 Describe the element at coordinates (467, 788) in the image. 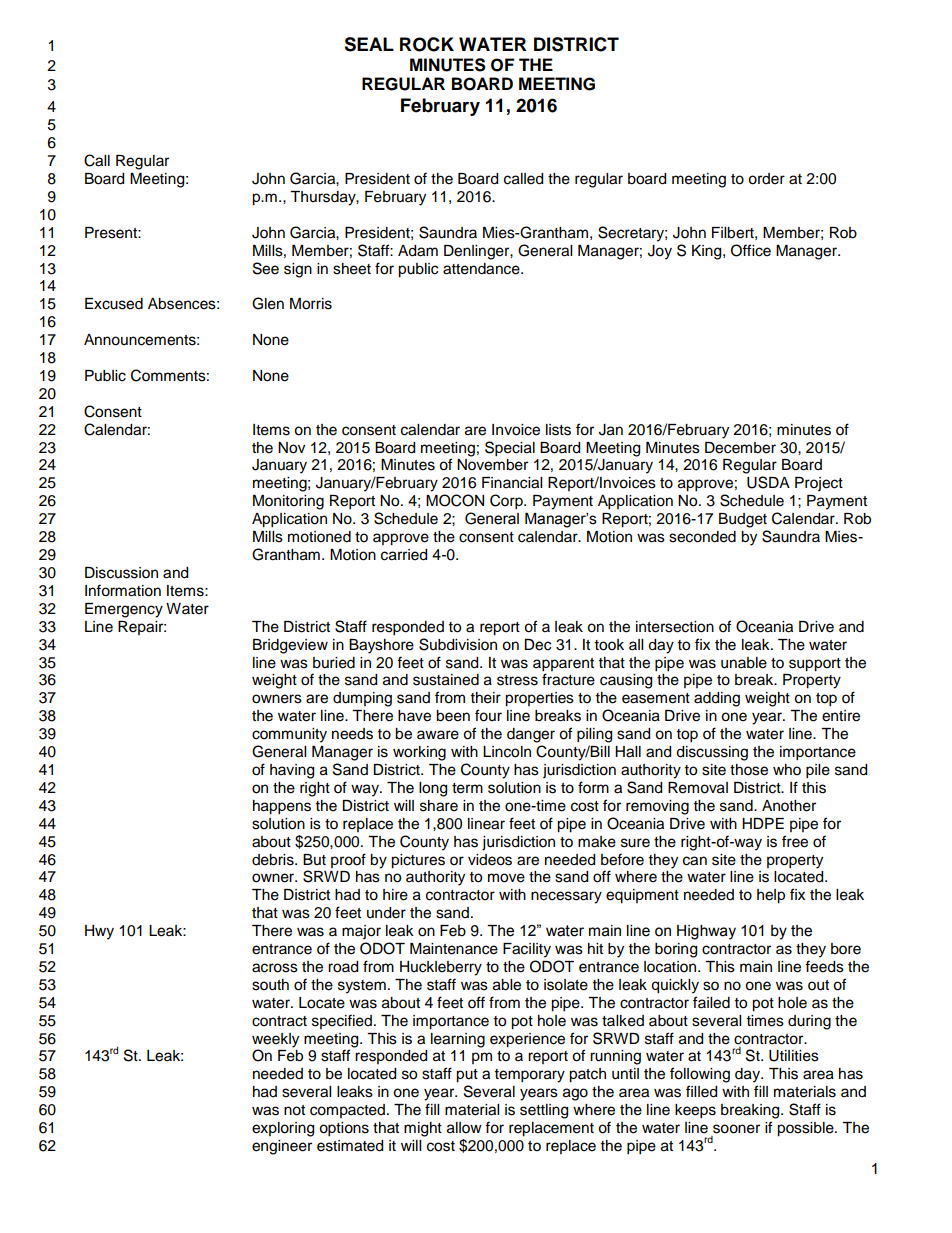

I see `term` at that location.
